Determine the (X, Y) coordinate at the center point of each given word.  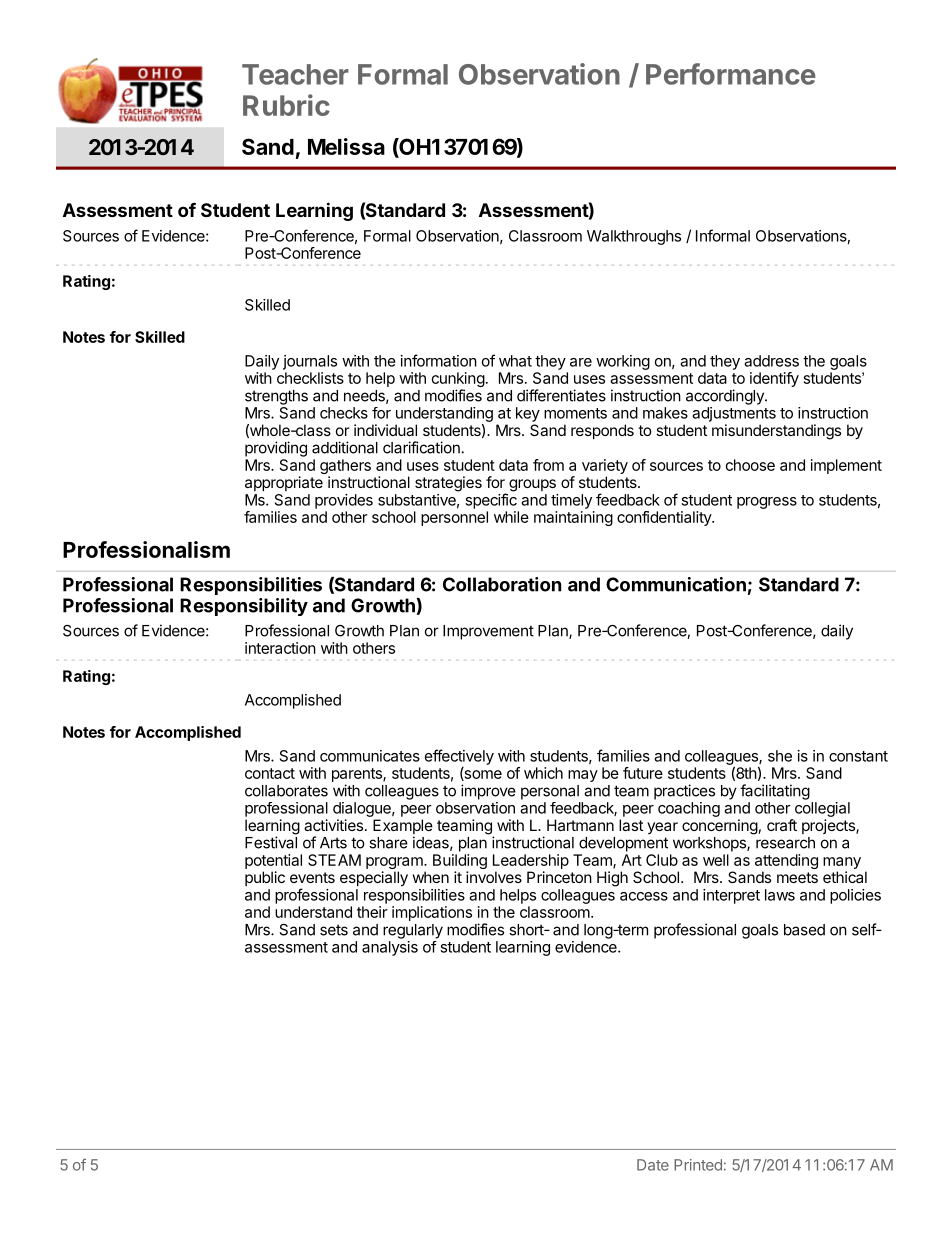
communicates (370, 756)
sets (334, 930)
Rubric (286, 105)
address (771, 361)
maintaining (573, 518)
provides (344, 501)
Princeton (559, 877)
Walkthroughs (634, 237)
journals (310, 362)
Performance (731, 74)
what (515, 361)
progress (767, 503)
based (804, 930)
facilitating (775, 792)
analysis (390, 948)
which (543, 773)
